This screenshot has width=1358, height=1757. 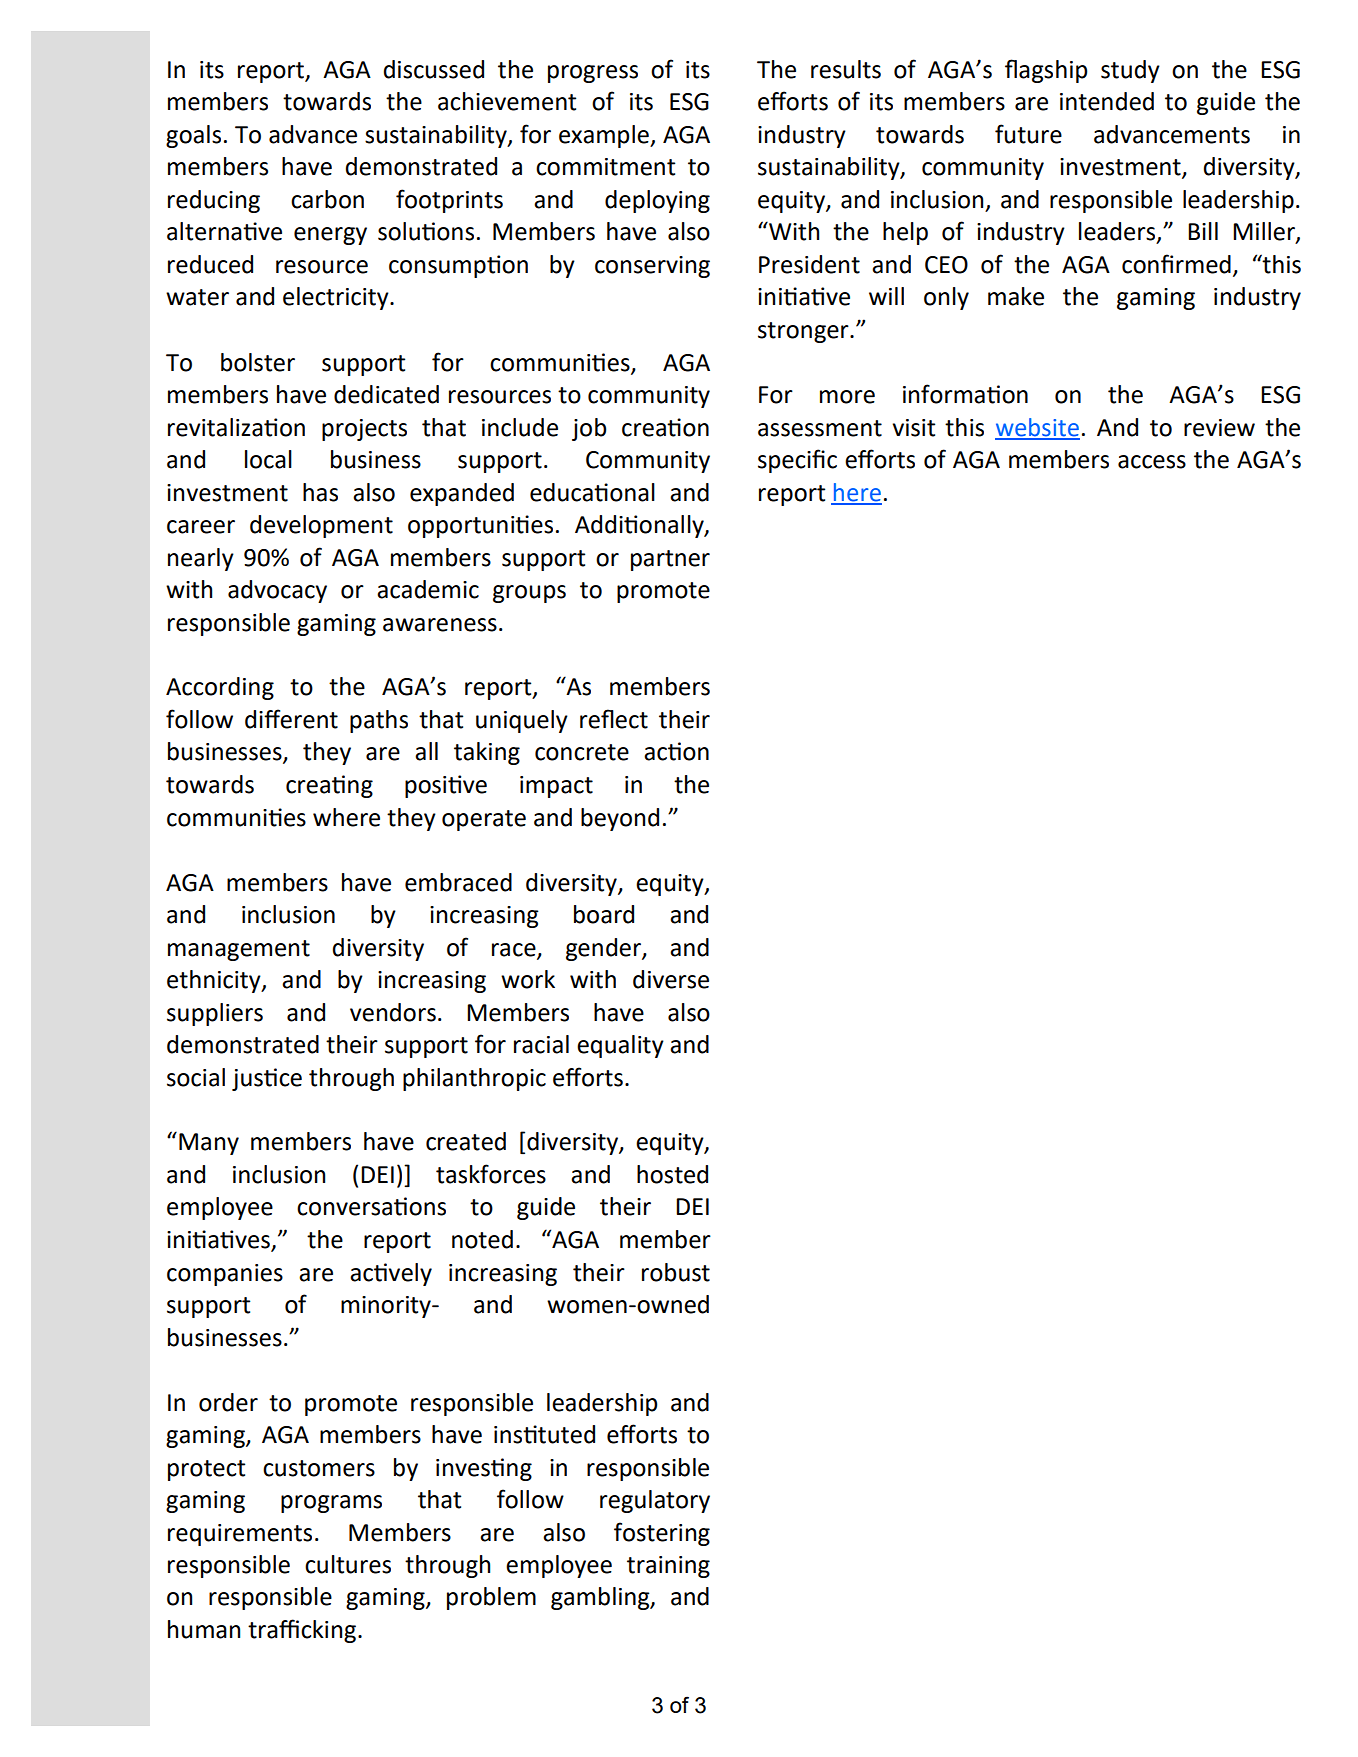 I want to click on partner, so click(x=670, y=560).
